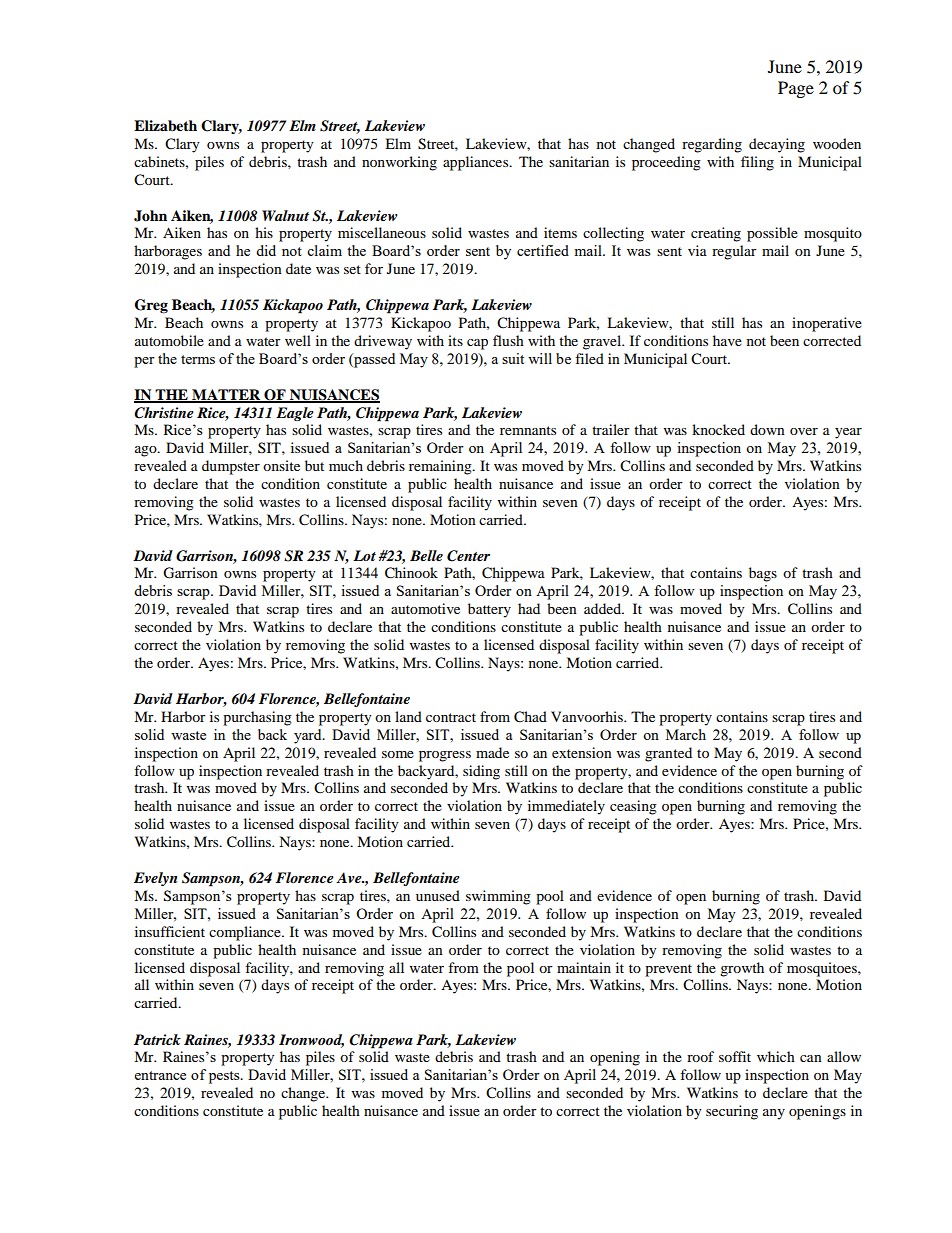  I want to click on dumpster, so click(231, 467).
